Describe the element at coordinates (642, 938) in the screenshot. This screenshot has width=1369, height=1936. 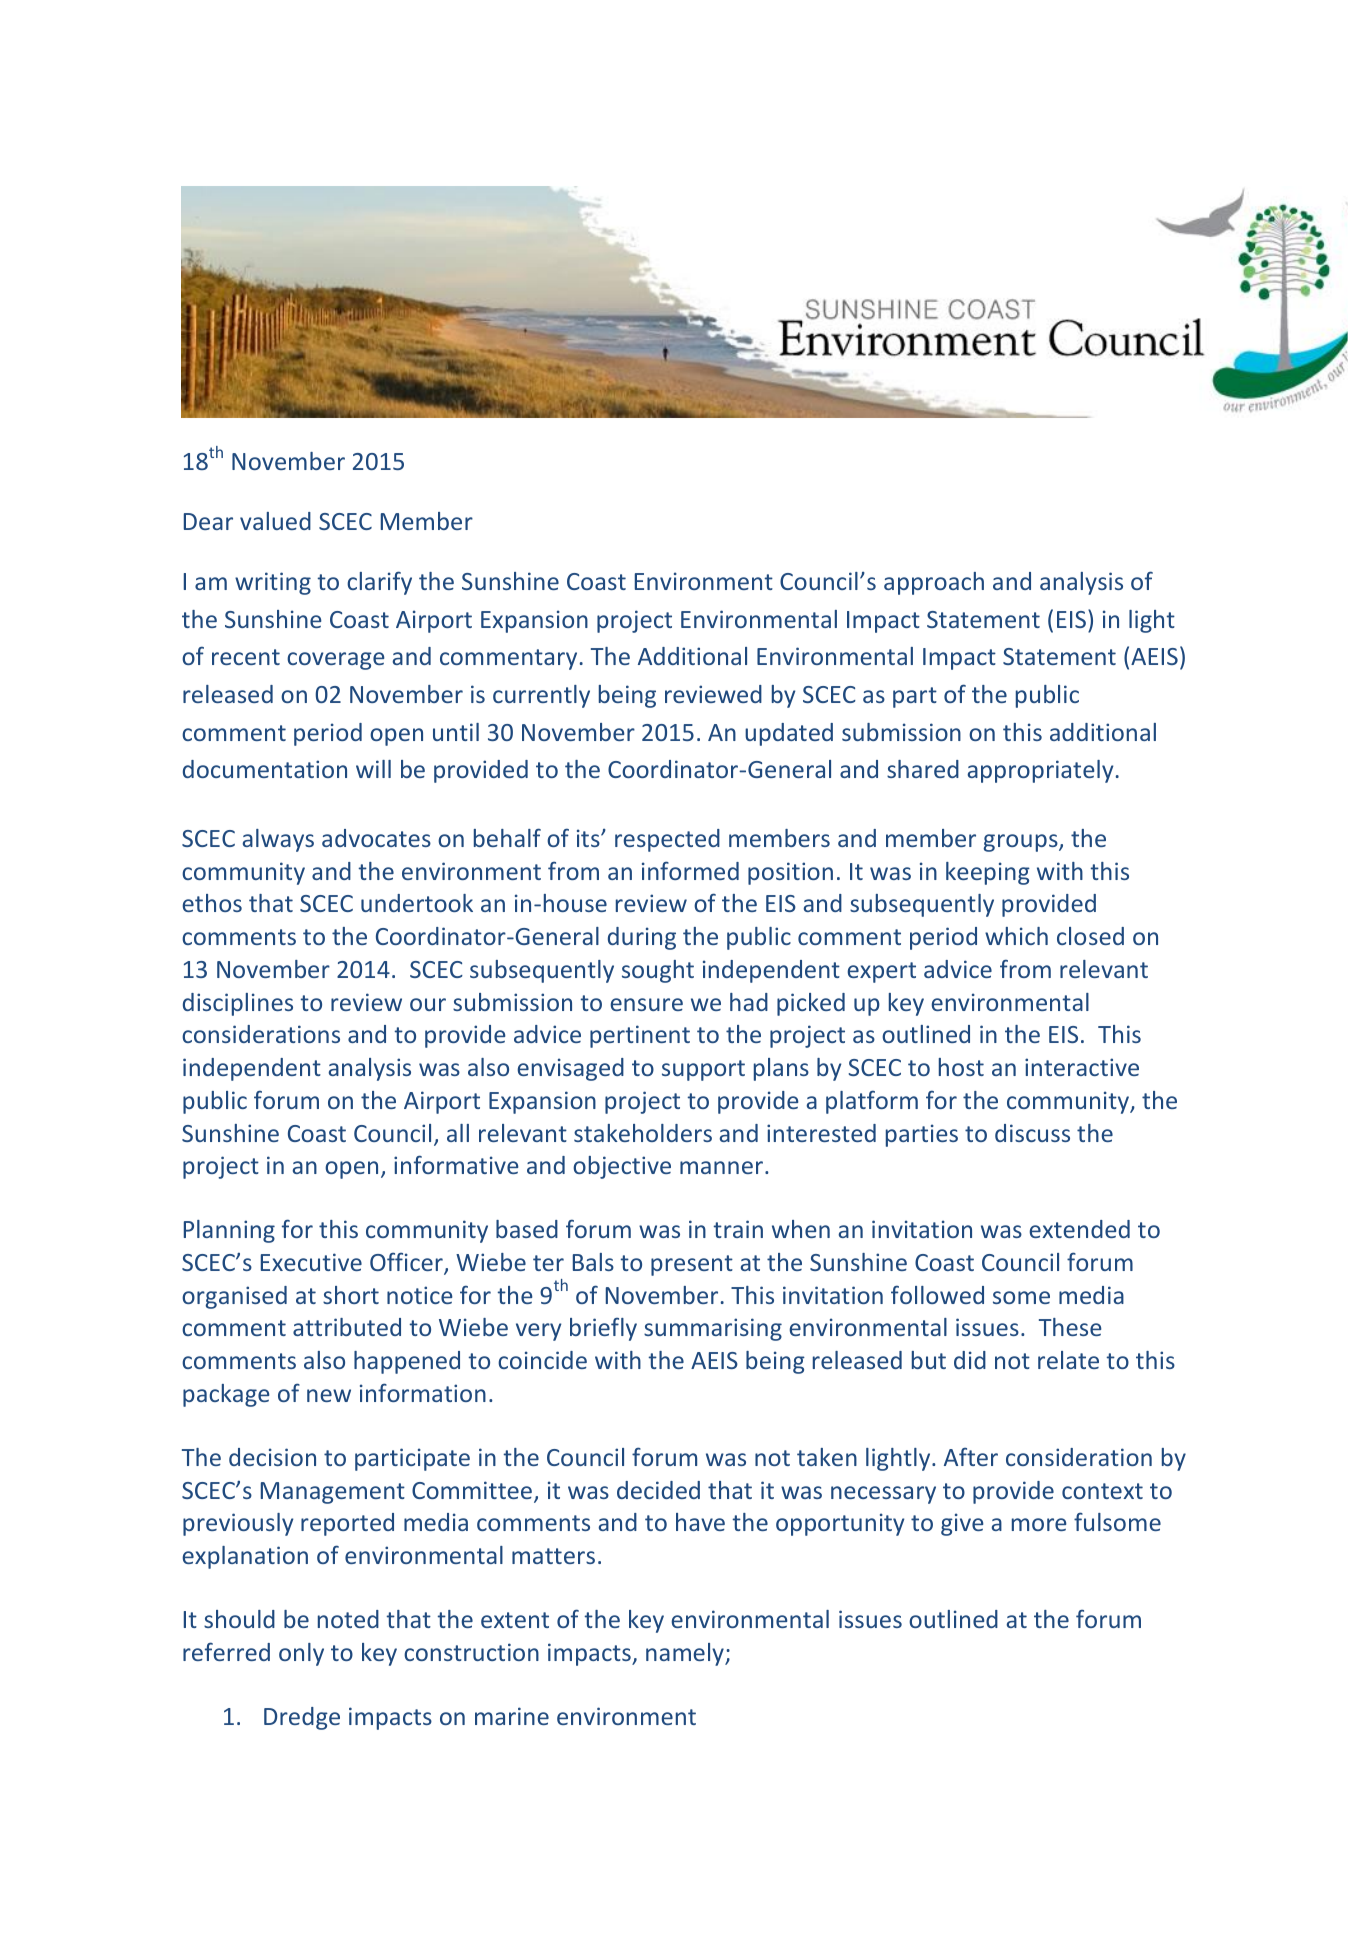
I see `during` at that location.
